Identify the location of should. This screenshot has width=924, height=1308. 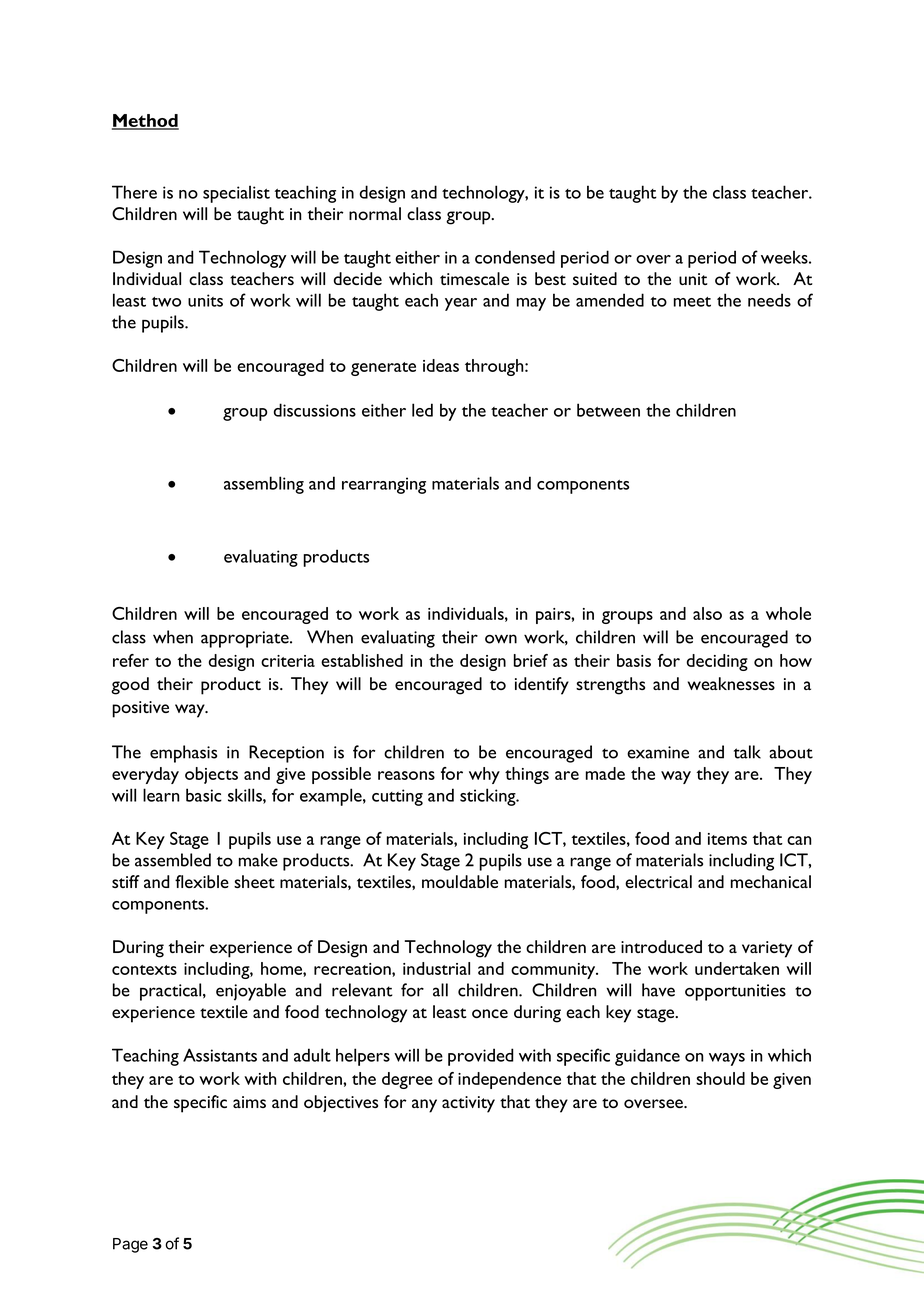
(720, 1078).
